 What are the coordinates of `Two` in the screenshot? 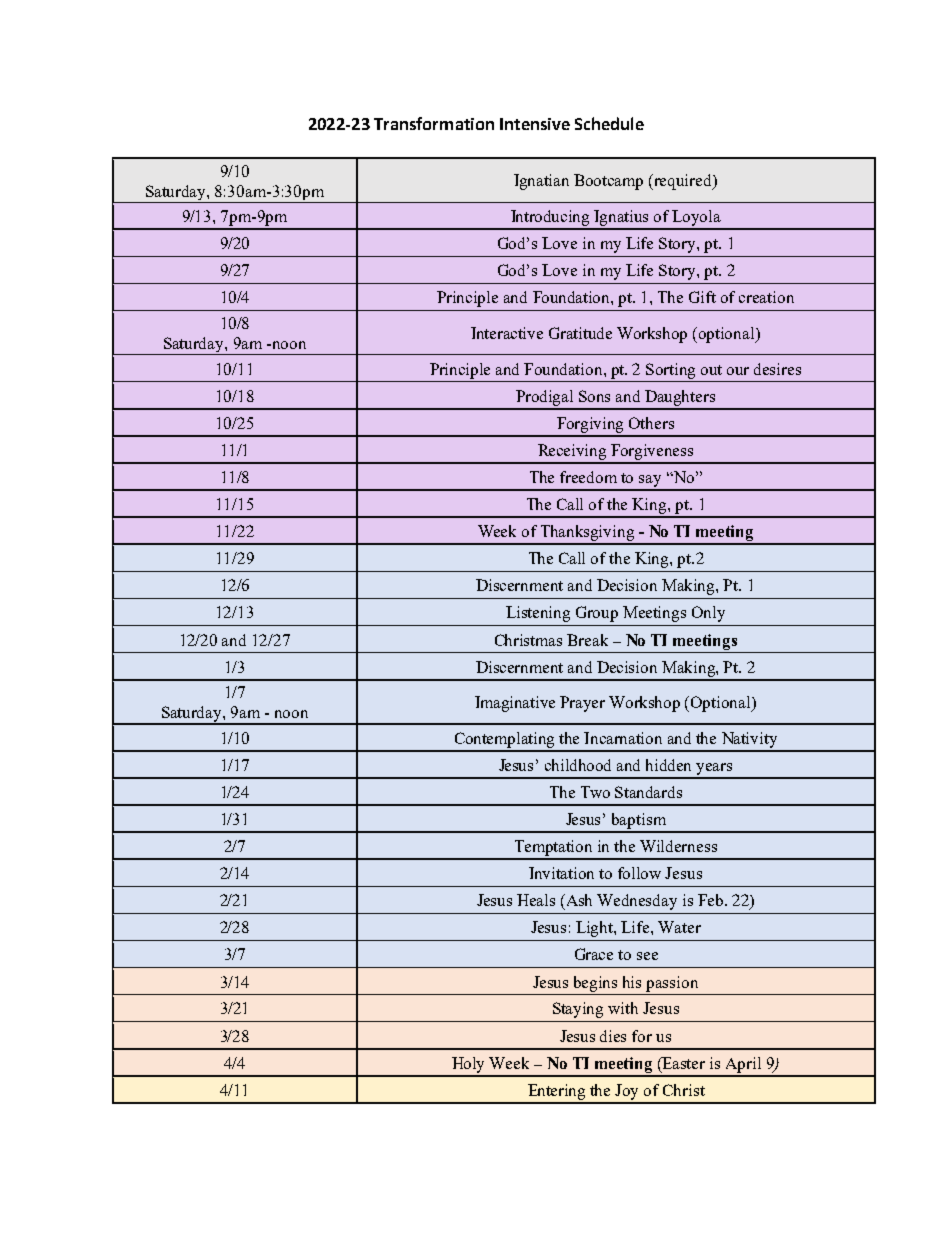 It's located at (595, 792).
